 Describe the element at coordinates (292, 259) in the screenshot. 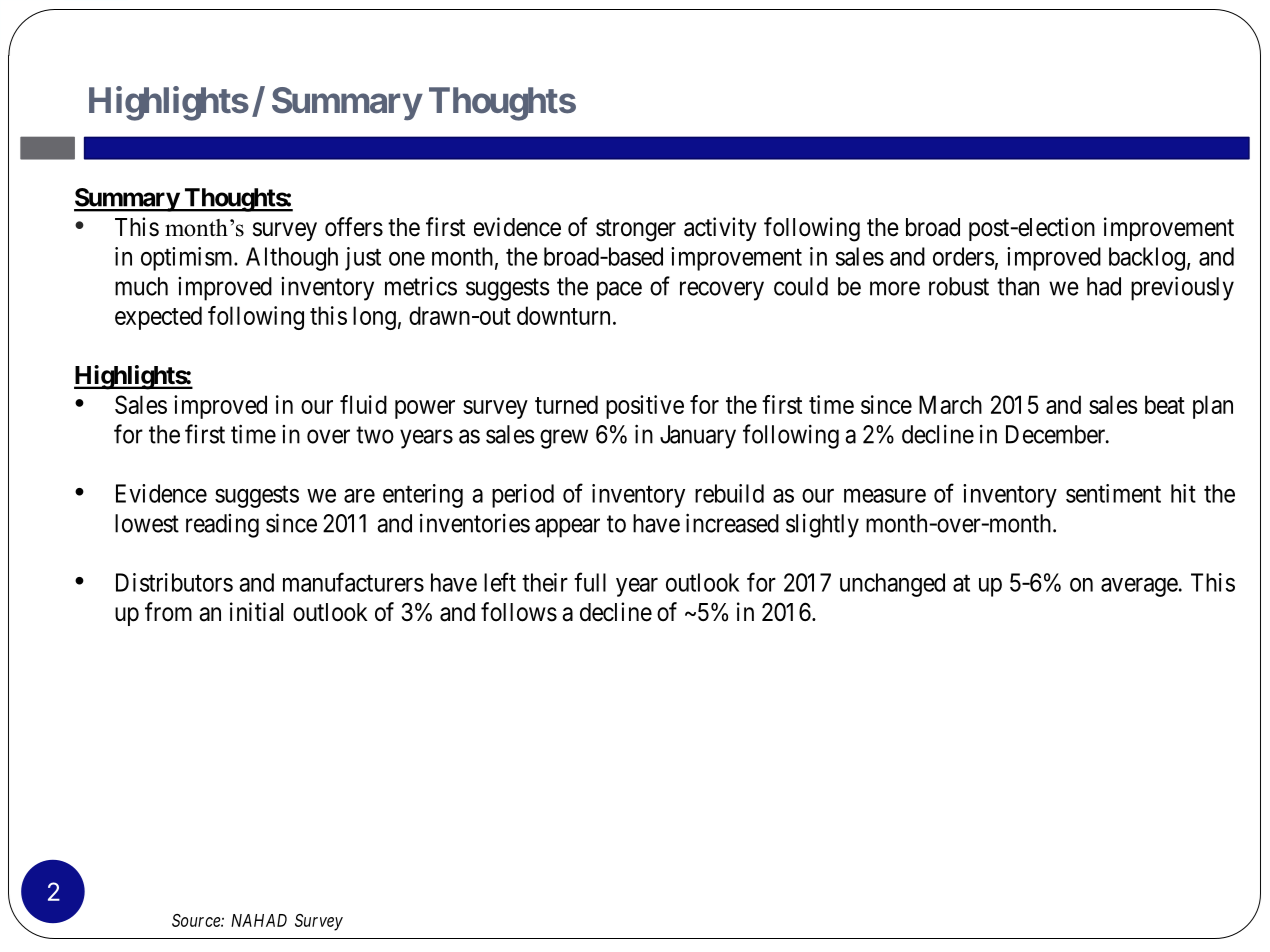

I see `Although` at that location.
